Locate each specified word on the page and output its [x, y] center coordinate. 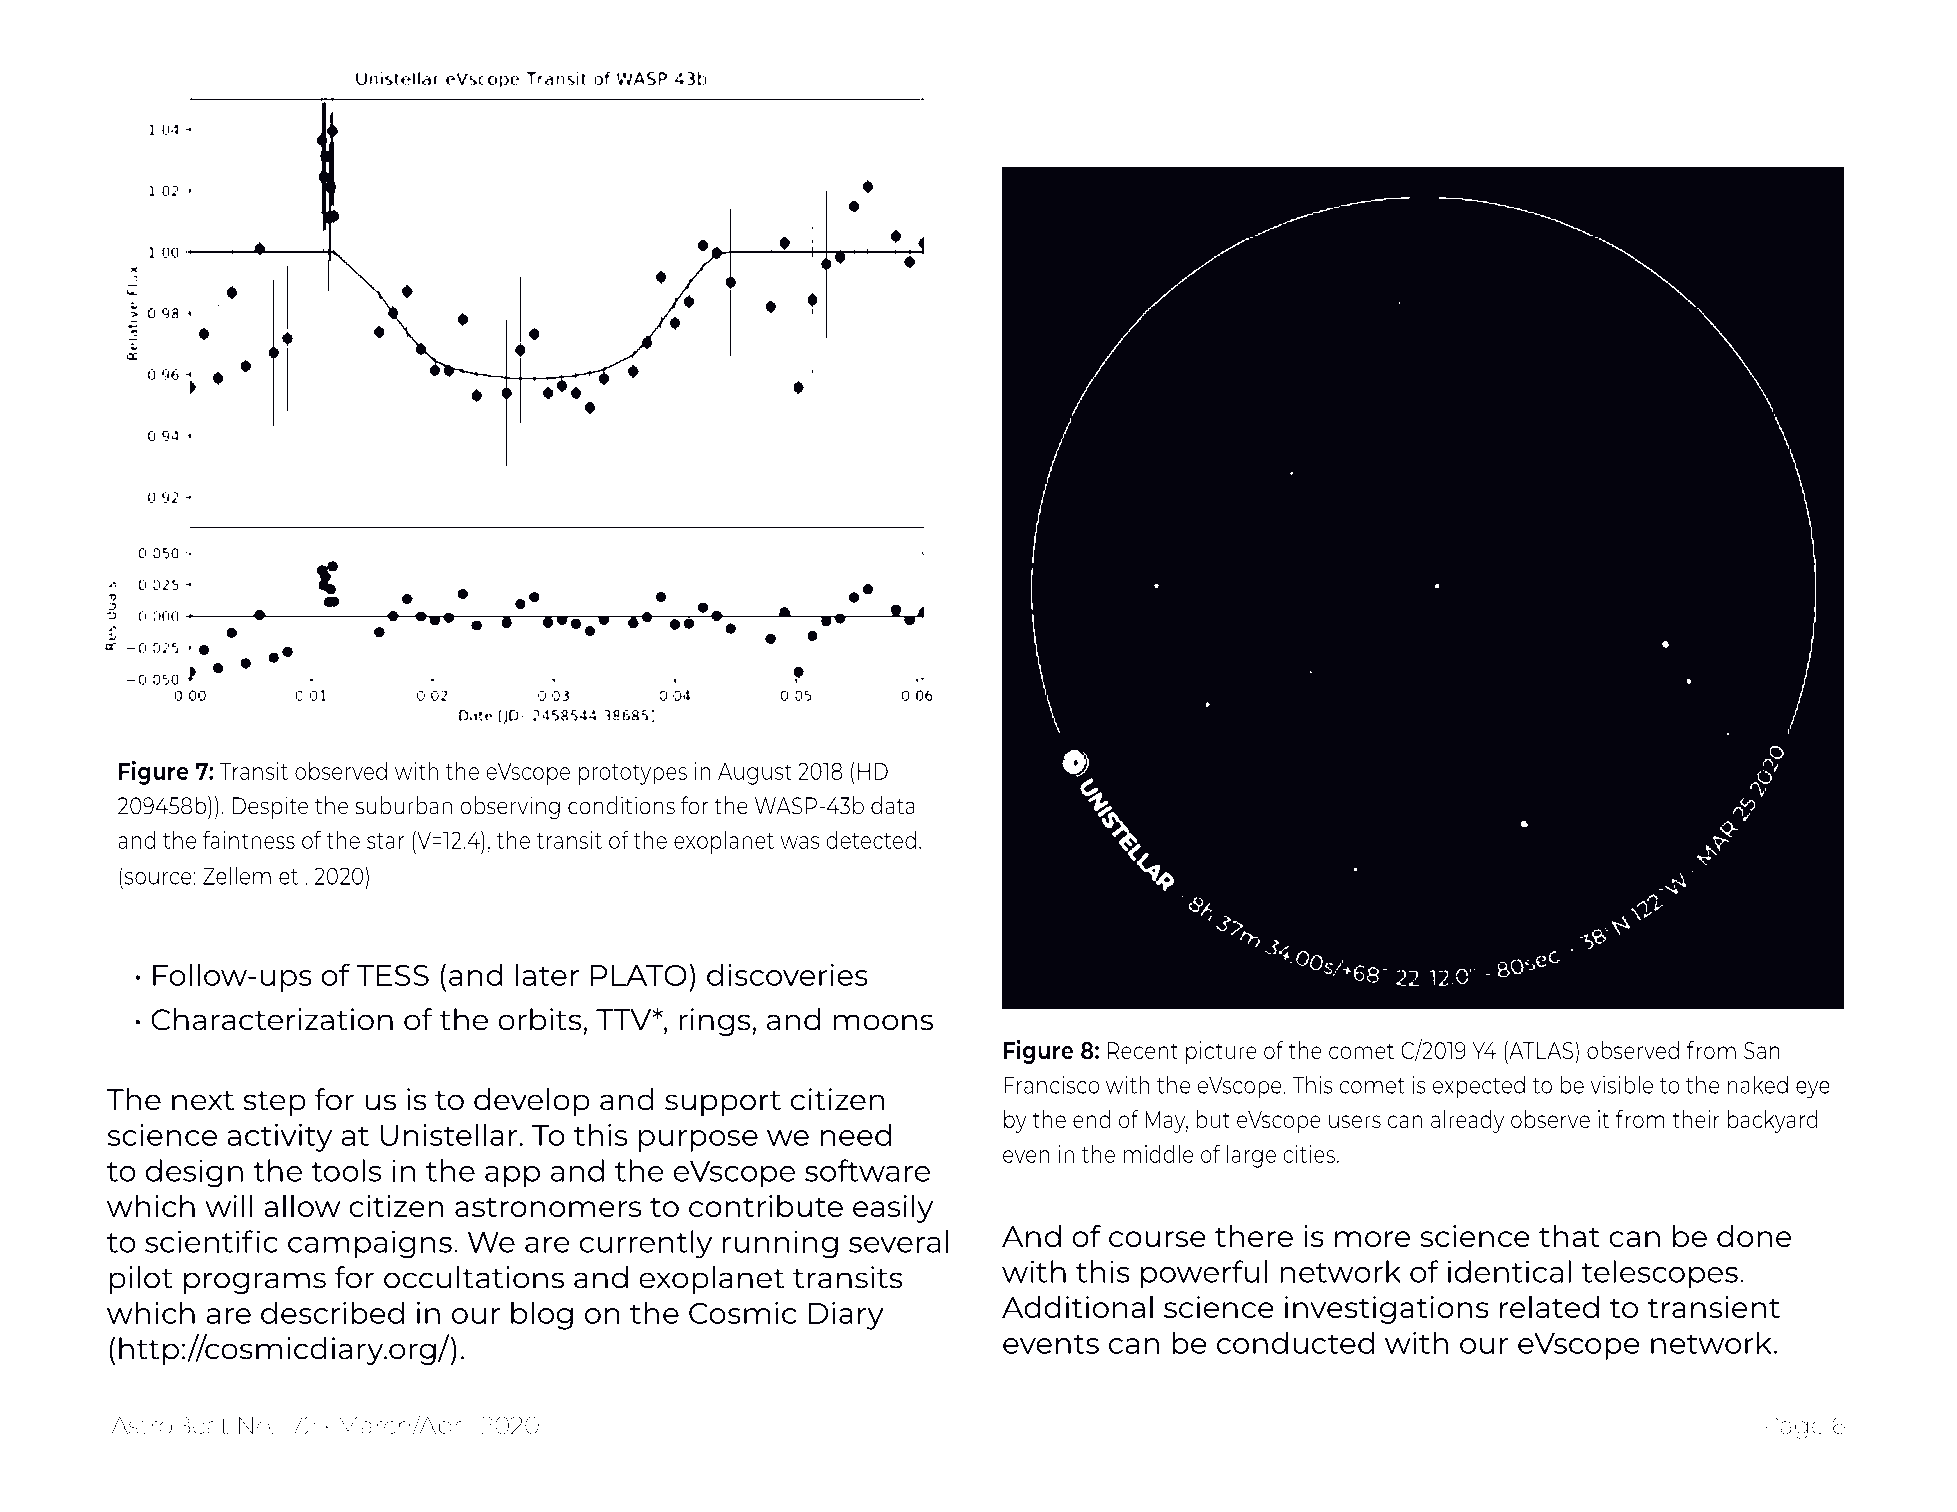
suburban [403, 805]
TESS [393, 975]
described [332, 1312]
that [1569, 1236]
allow [302, 1206]
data [893, 805]
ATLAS [1541, 1050]
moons [883, 1022]
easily [893, 1209]
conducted [1295, 1342]
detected [871, 839]
